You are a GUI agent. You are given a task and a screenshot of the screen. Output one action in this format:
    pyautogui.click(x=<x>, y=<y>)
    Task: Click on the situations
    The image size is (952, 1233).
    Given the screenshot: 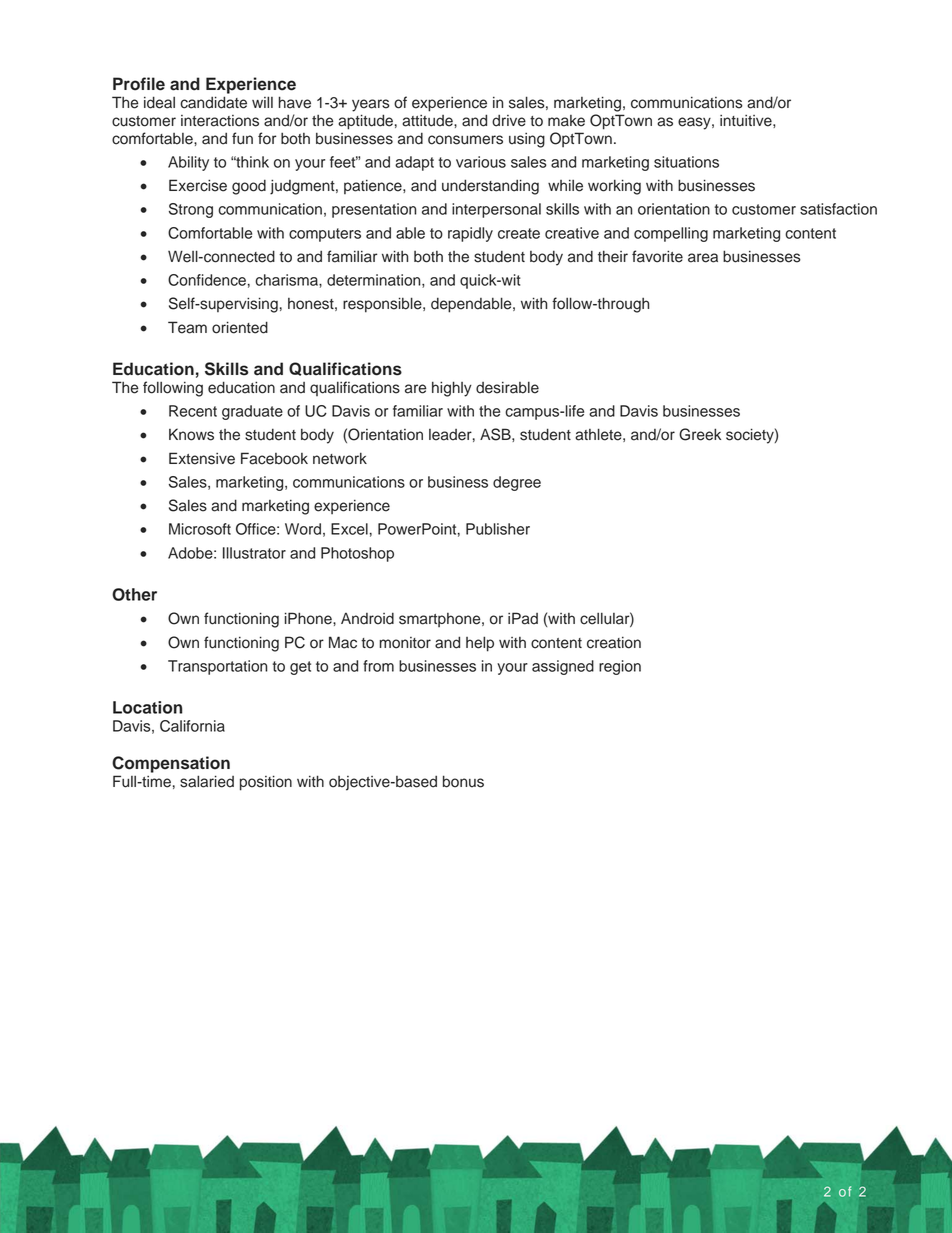 What is the action you would take?
    pyautogui.click(x=686, y=162)
